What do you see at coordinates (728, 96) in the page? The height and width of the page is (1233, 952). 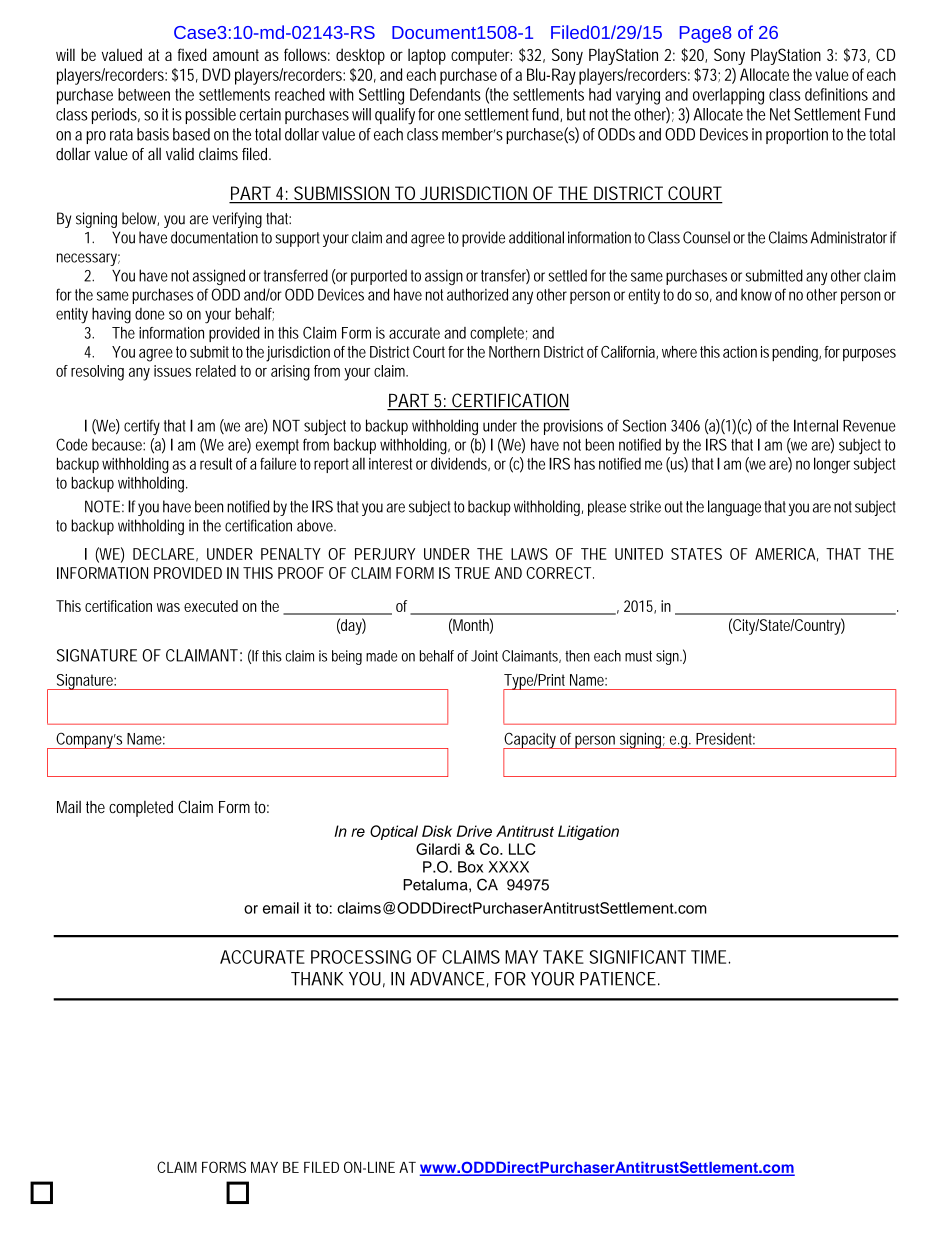 I see `overlapping` at bounding box center [728, 96].
